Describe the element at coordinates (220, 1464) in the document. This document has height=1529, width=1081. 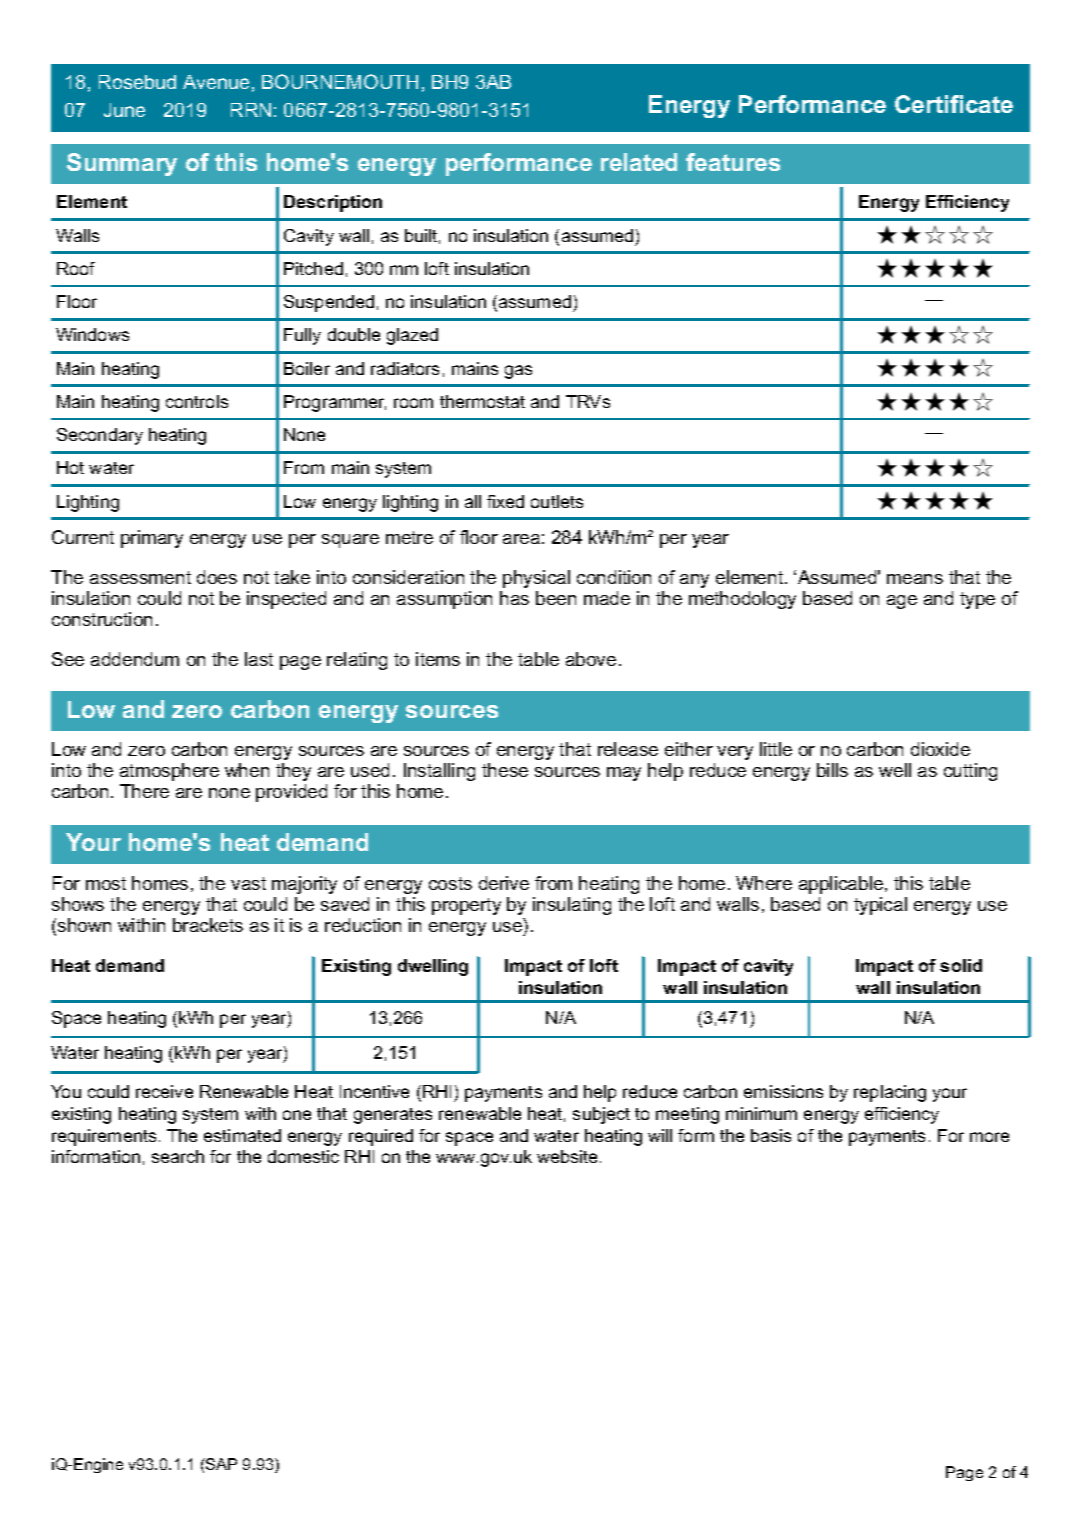
I see `SAP` at that location.
